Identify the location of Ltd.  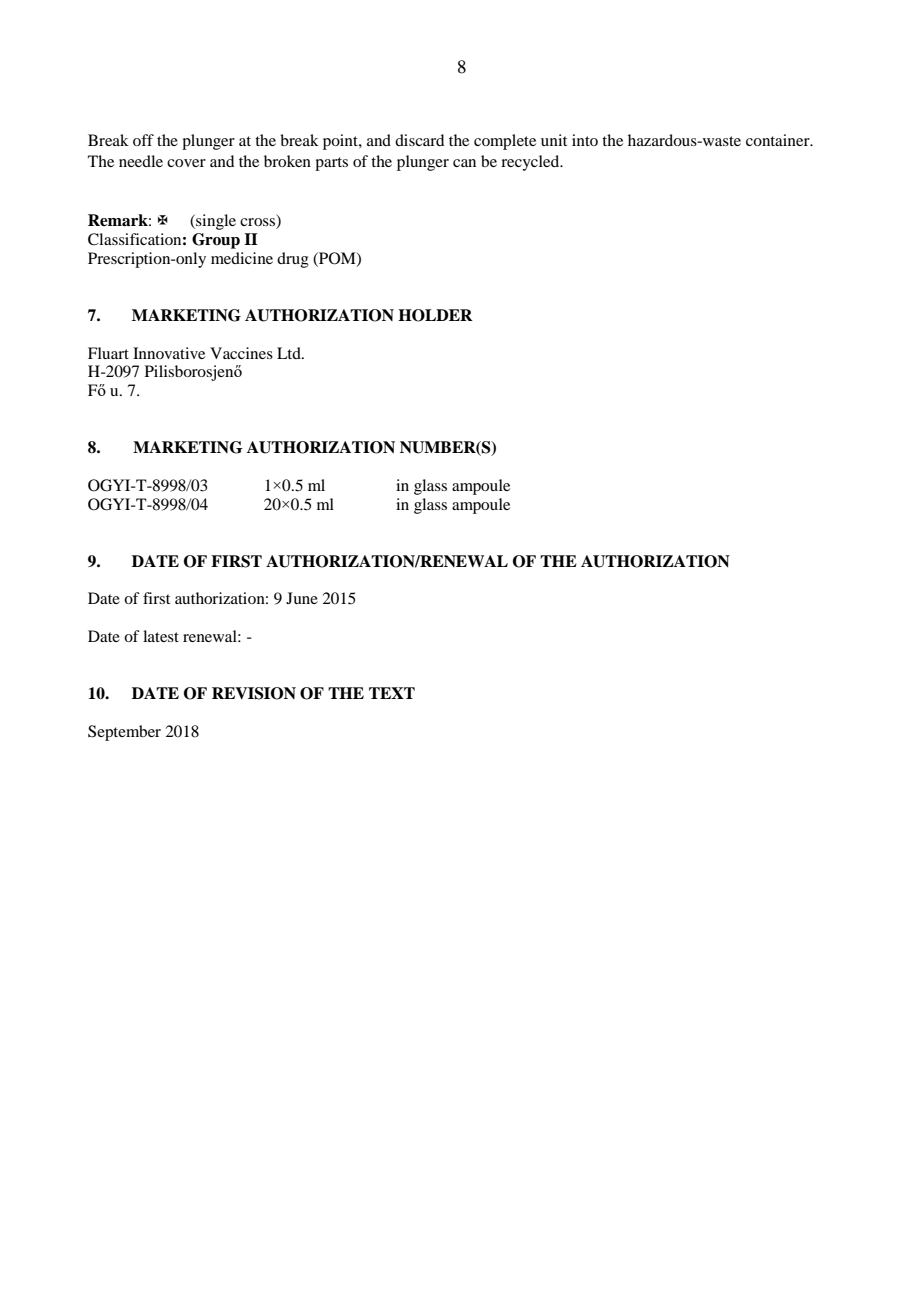
(290, 353).
